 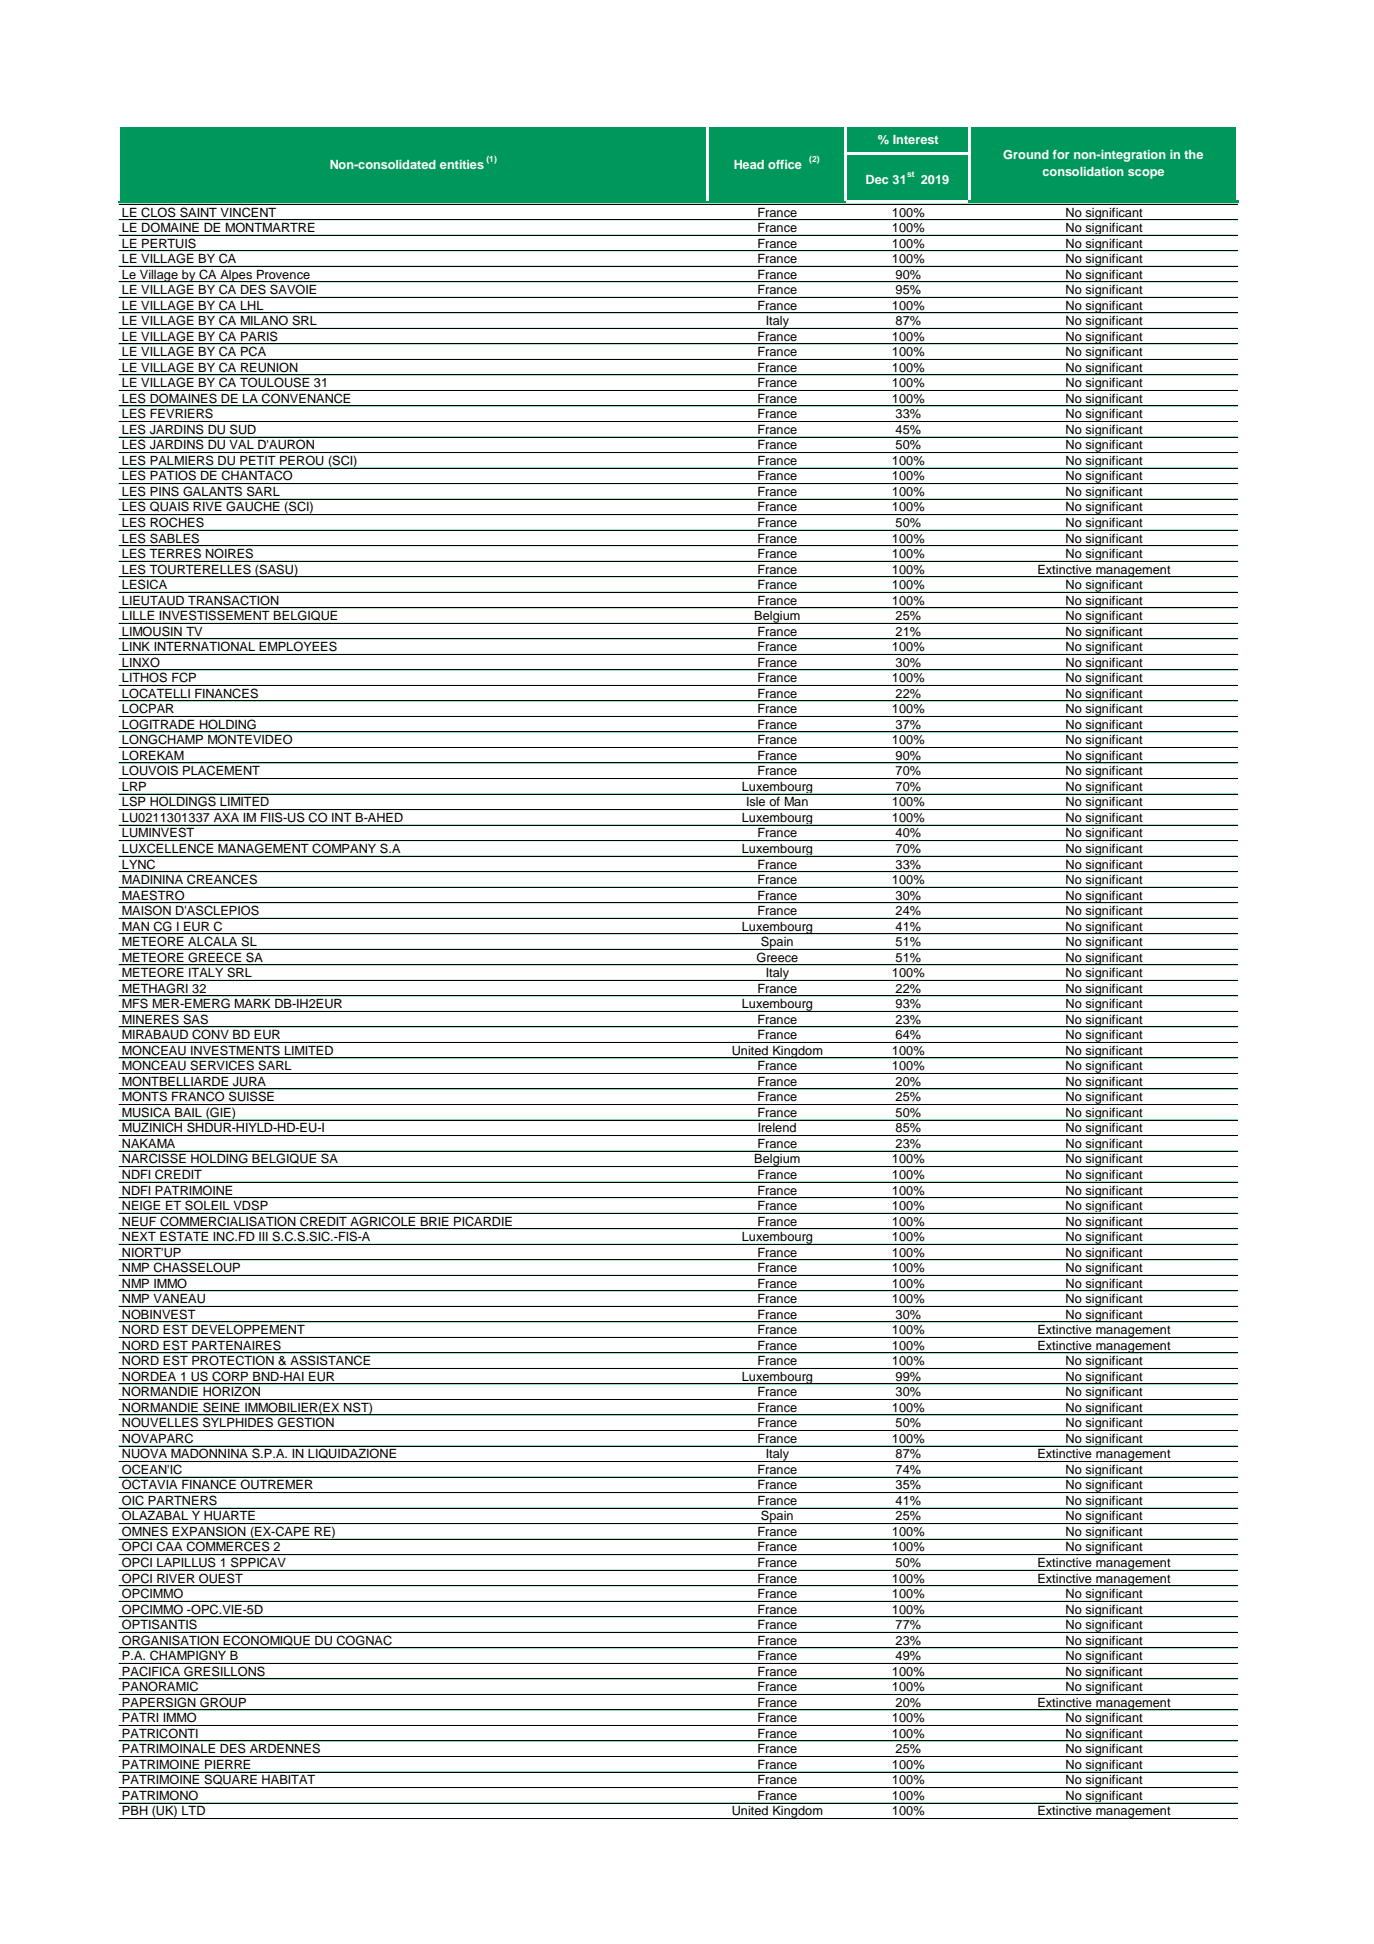 I want to click on office, so click(x=785, y=164).
